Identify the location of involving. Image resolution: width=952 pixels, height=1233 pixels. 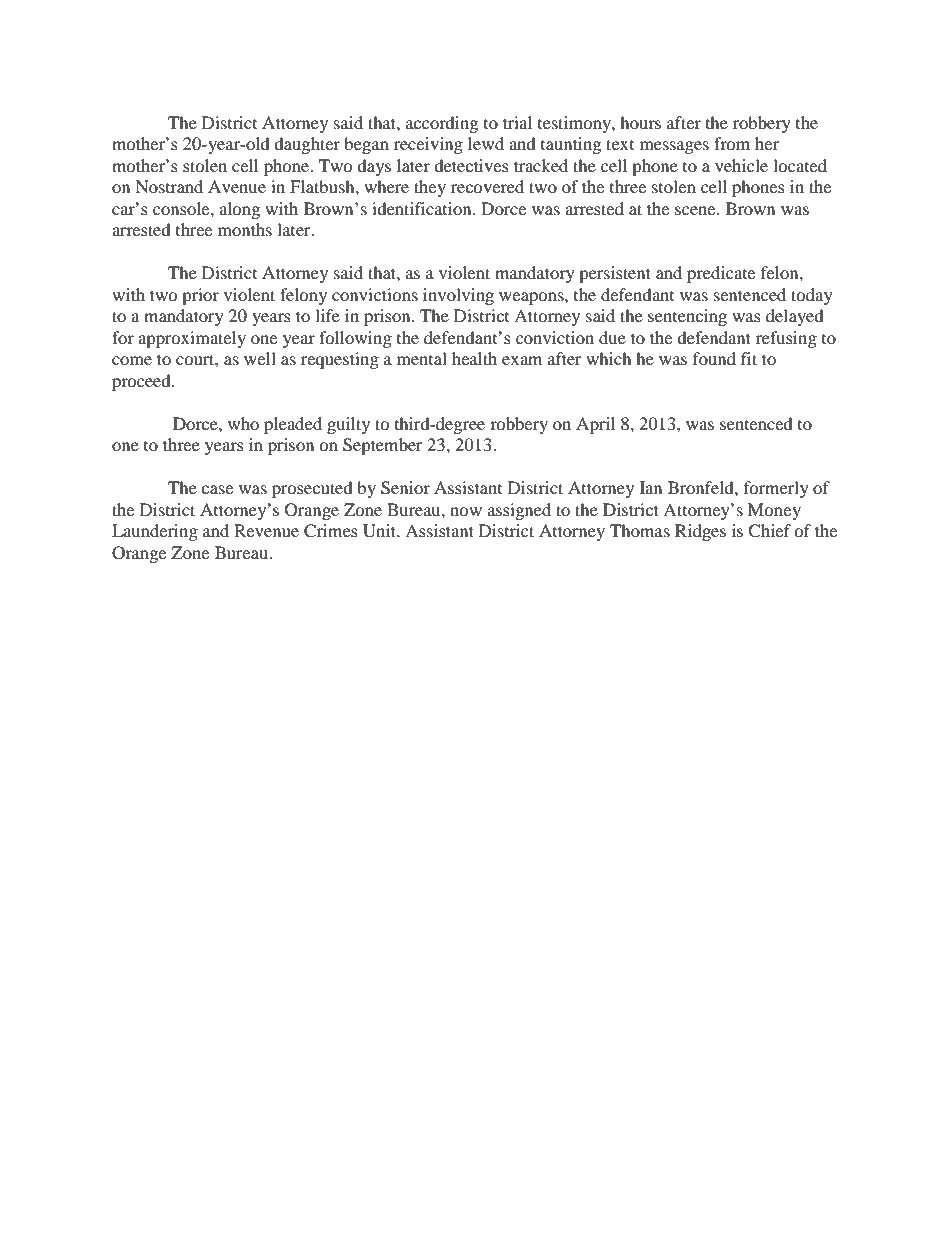
(458, 296).
